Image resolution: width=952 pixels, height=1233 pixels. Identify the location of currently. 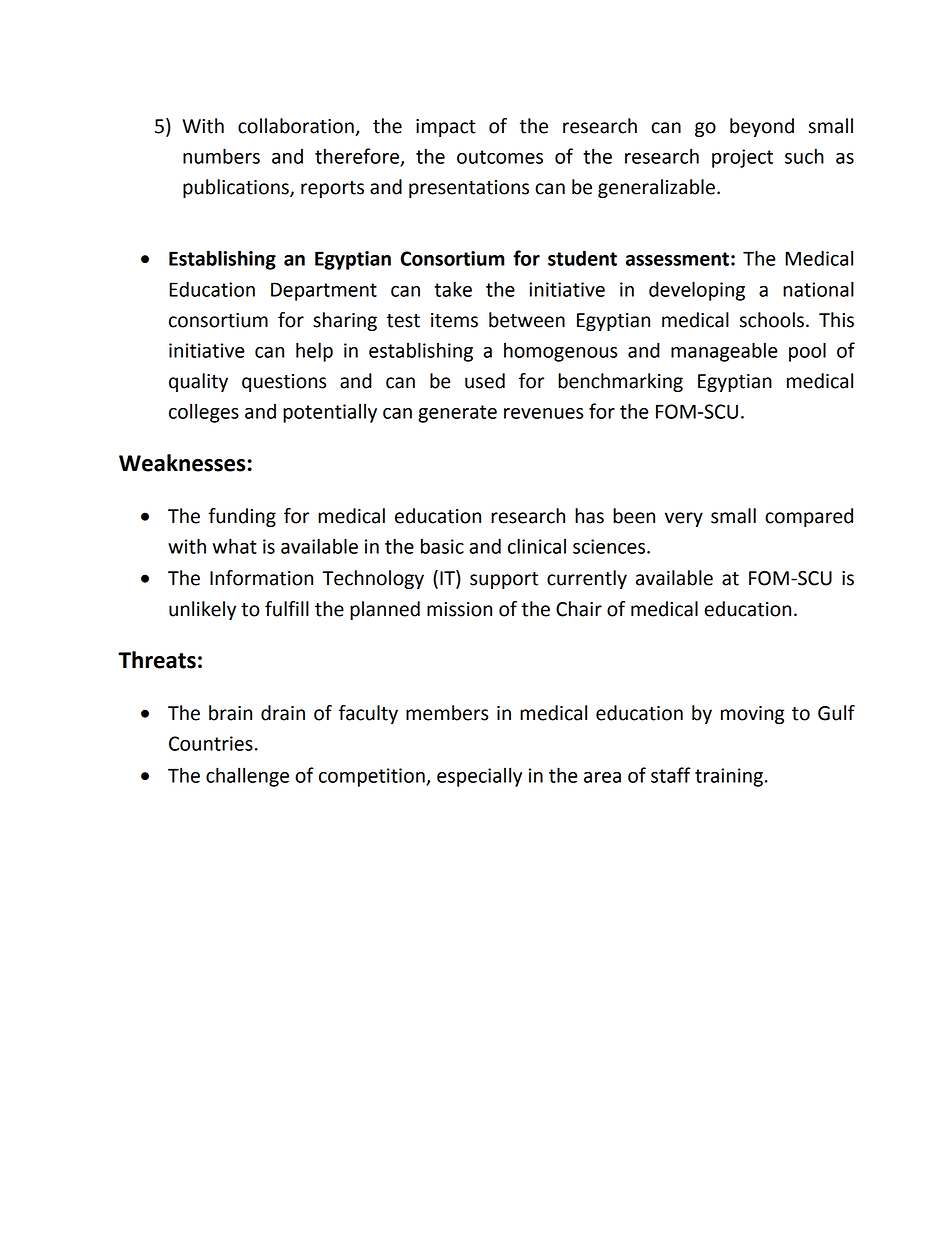
(587, 579).
